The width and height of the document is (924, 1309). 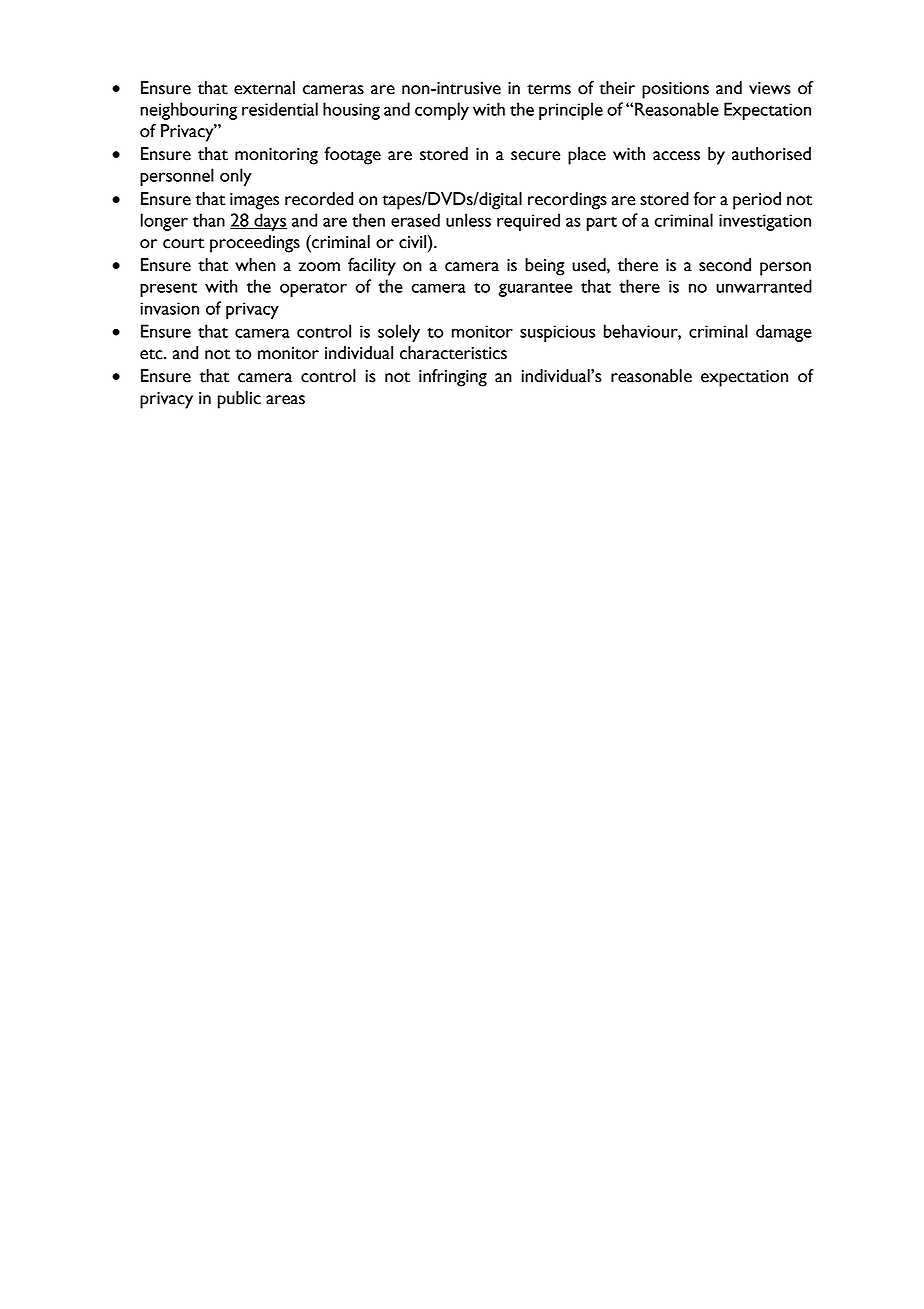 I want to click on unwarranted, so click(x=764, y=286).
